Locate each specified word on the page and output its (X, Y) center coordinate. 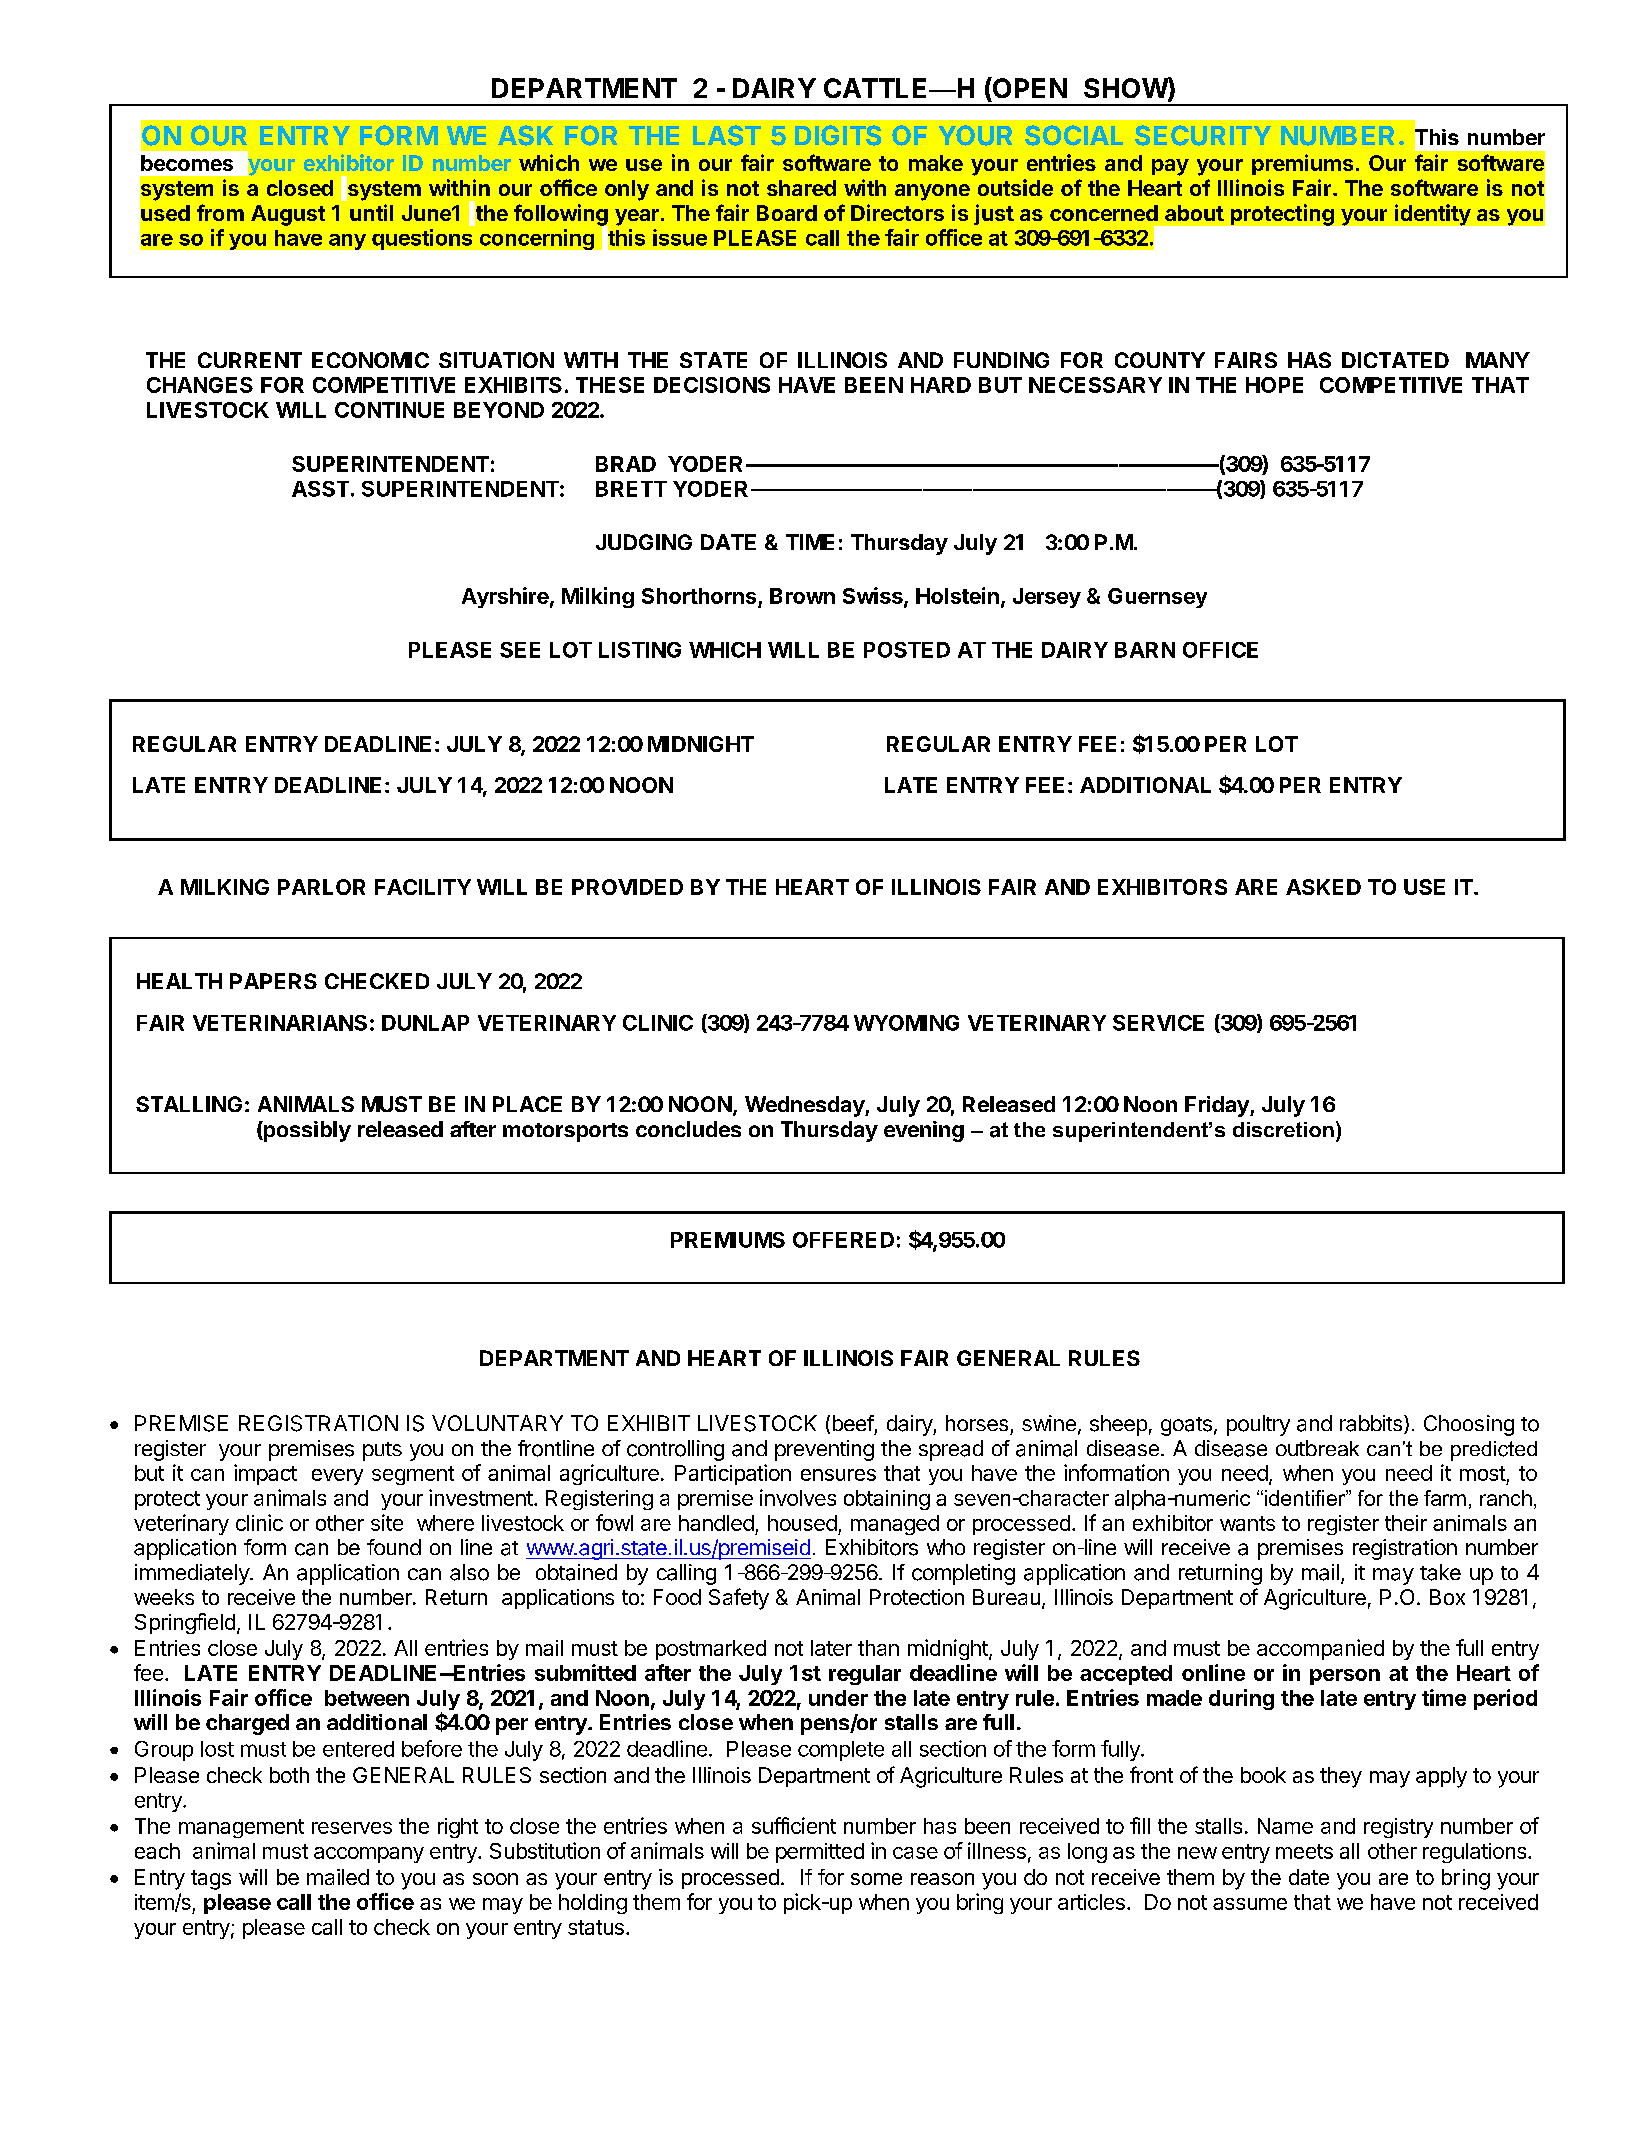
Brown (802, 596)
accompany (369, 1855)
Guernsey (1157, 598)
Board (787, 213)
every (337, 1477)
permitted (820, 1853)
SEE (520, 650)
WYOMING (906, 1023)
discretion (1283, 1129)
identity (1433, 215)
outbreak (1317, 1448)
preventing (824, 1450)
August (288, 215)
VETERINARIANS (280, 1023)
